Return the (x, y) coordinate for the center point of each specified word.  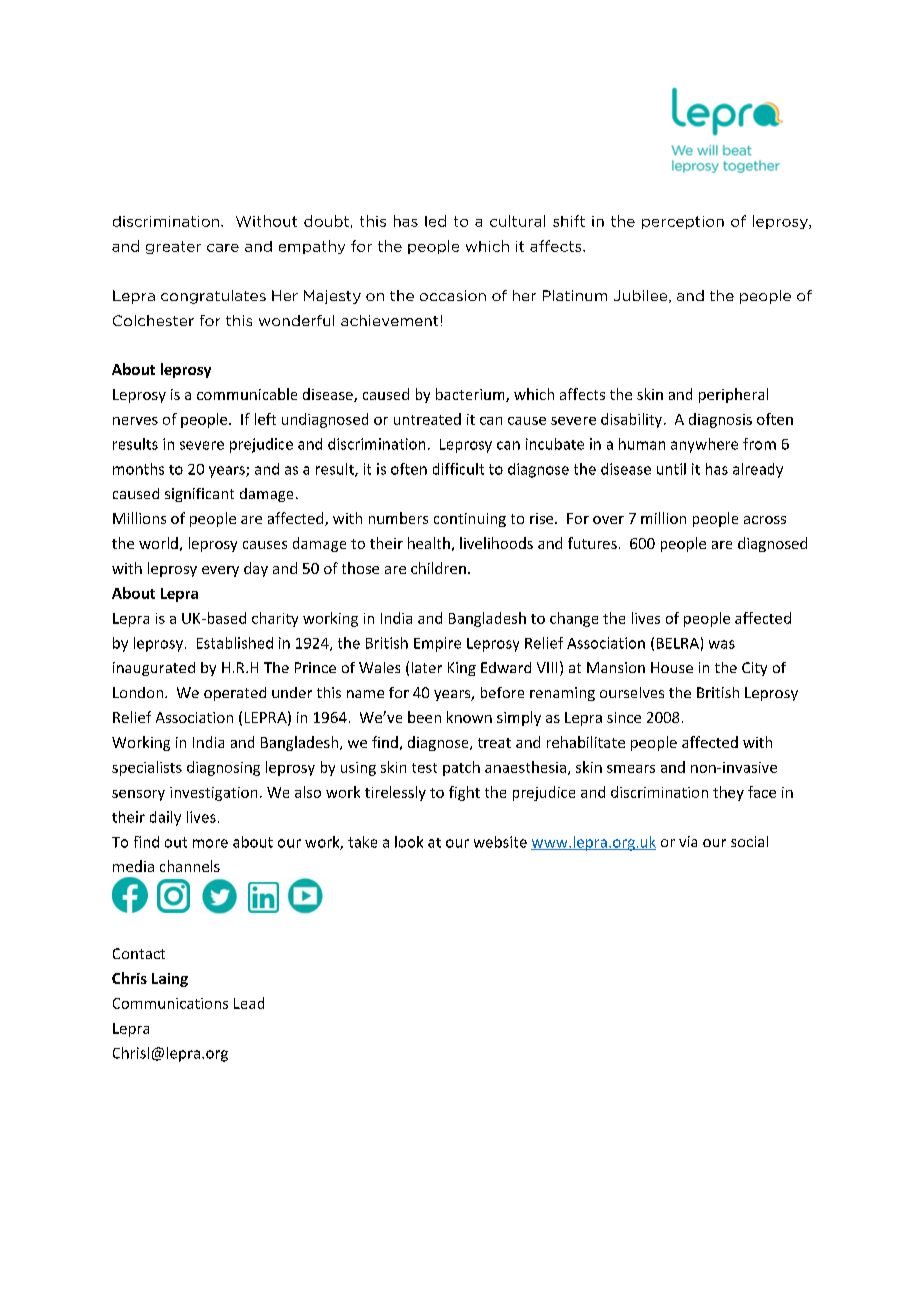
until (671, 469)
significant (199, 495)
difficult (458, 469)
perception (683, 222)
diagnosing (223, 768)
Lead (249, 1003)
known (469, 717)
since (624, 717)
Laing (170, 980)
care (223, 248)
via (688, 841)
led (435, 221)
